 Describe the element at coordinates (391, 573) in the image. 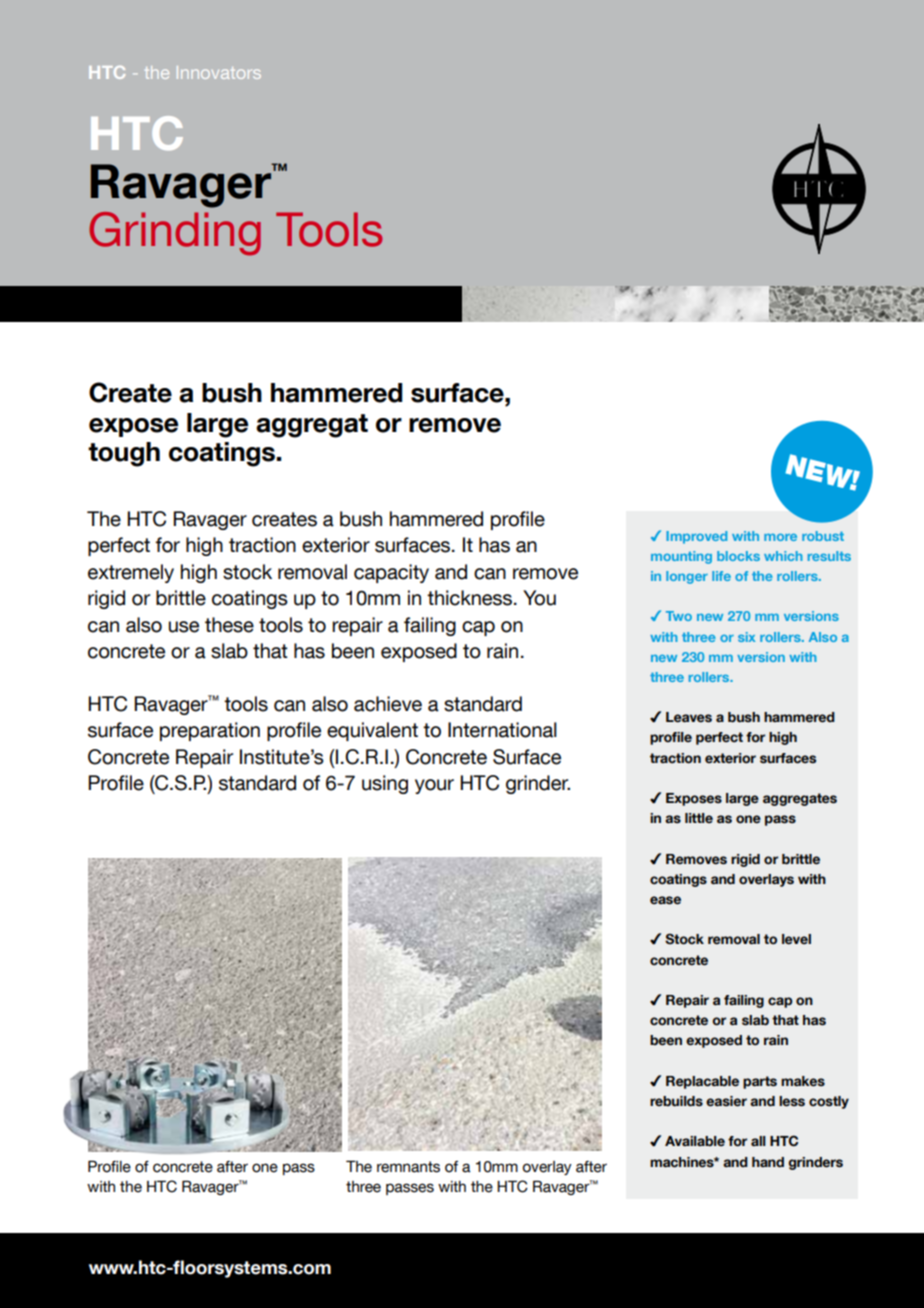

I see `capacity` at that location.
